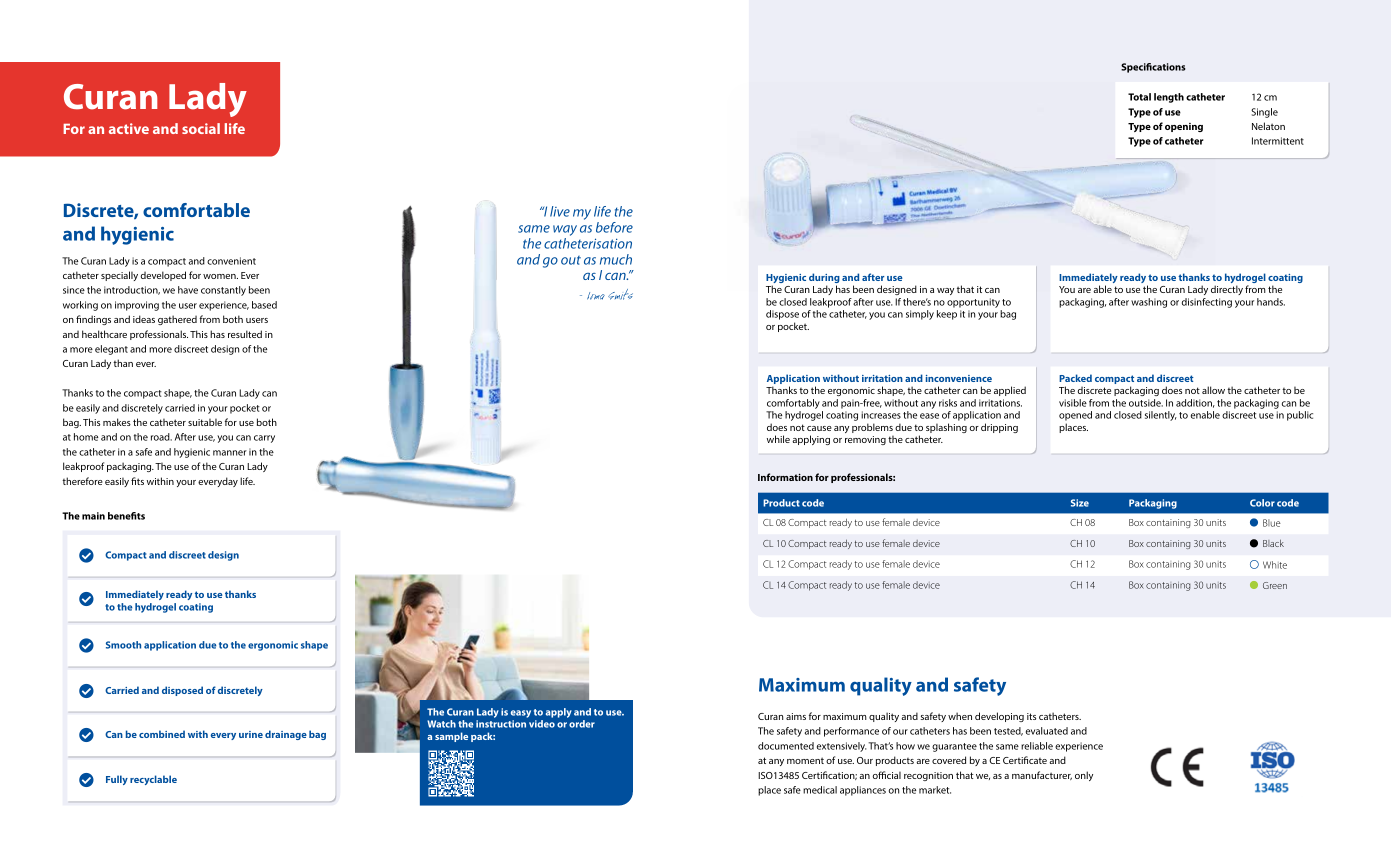  Describe the element at coordinates (201, 128) in the page. I see `social` at that location.
